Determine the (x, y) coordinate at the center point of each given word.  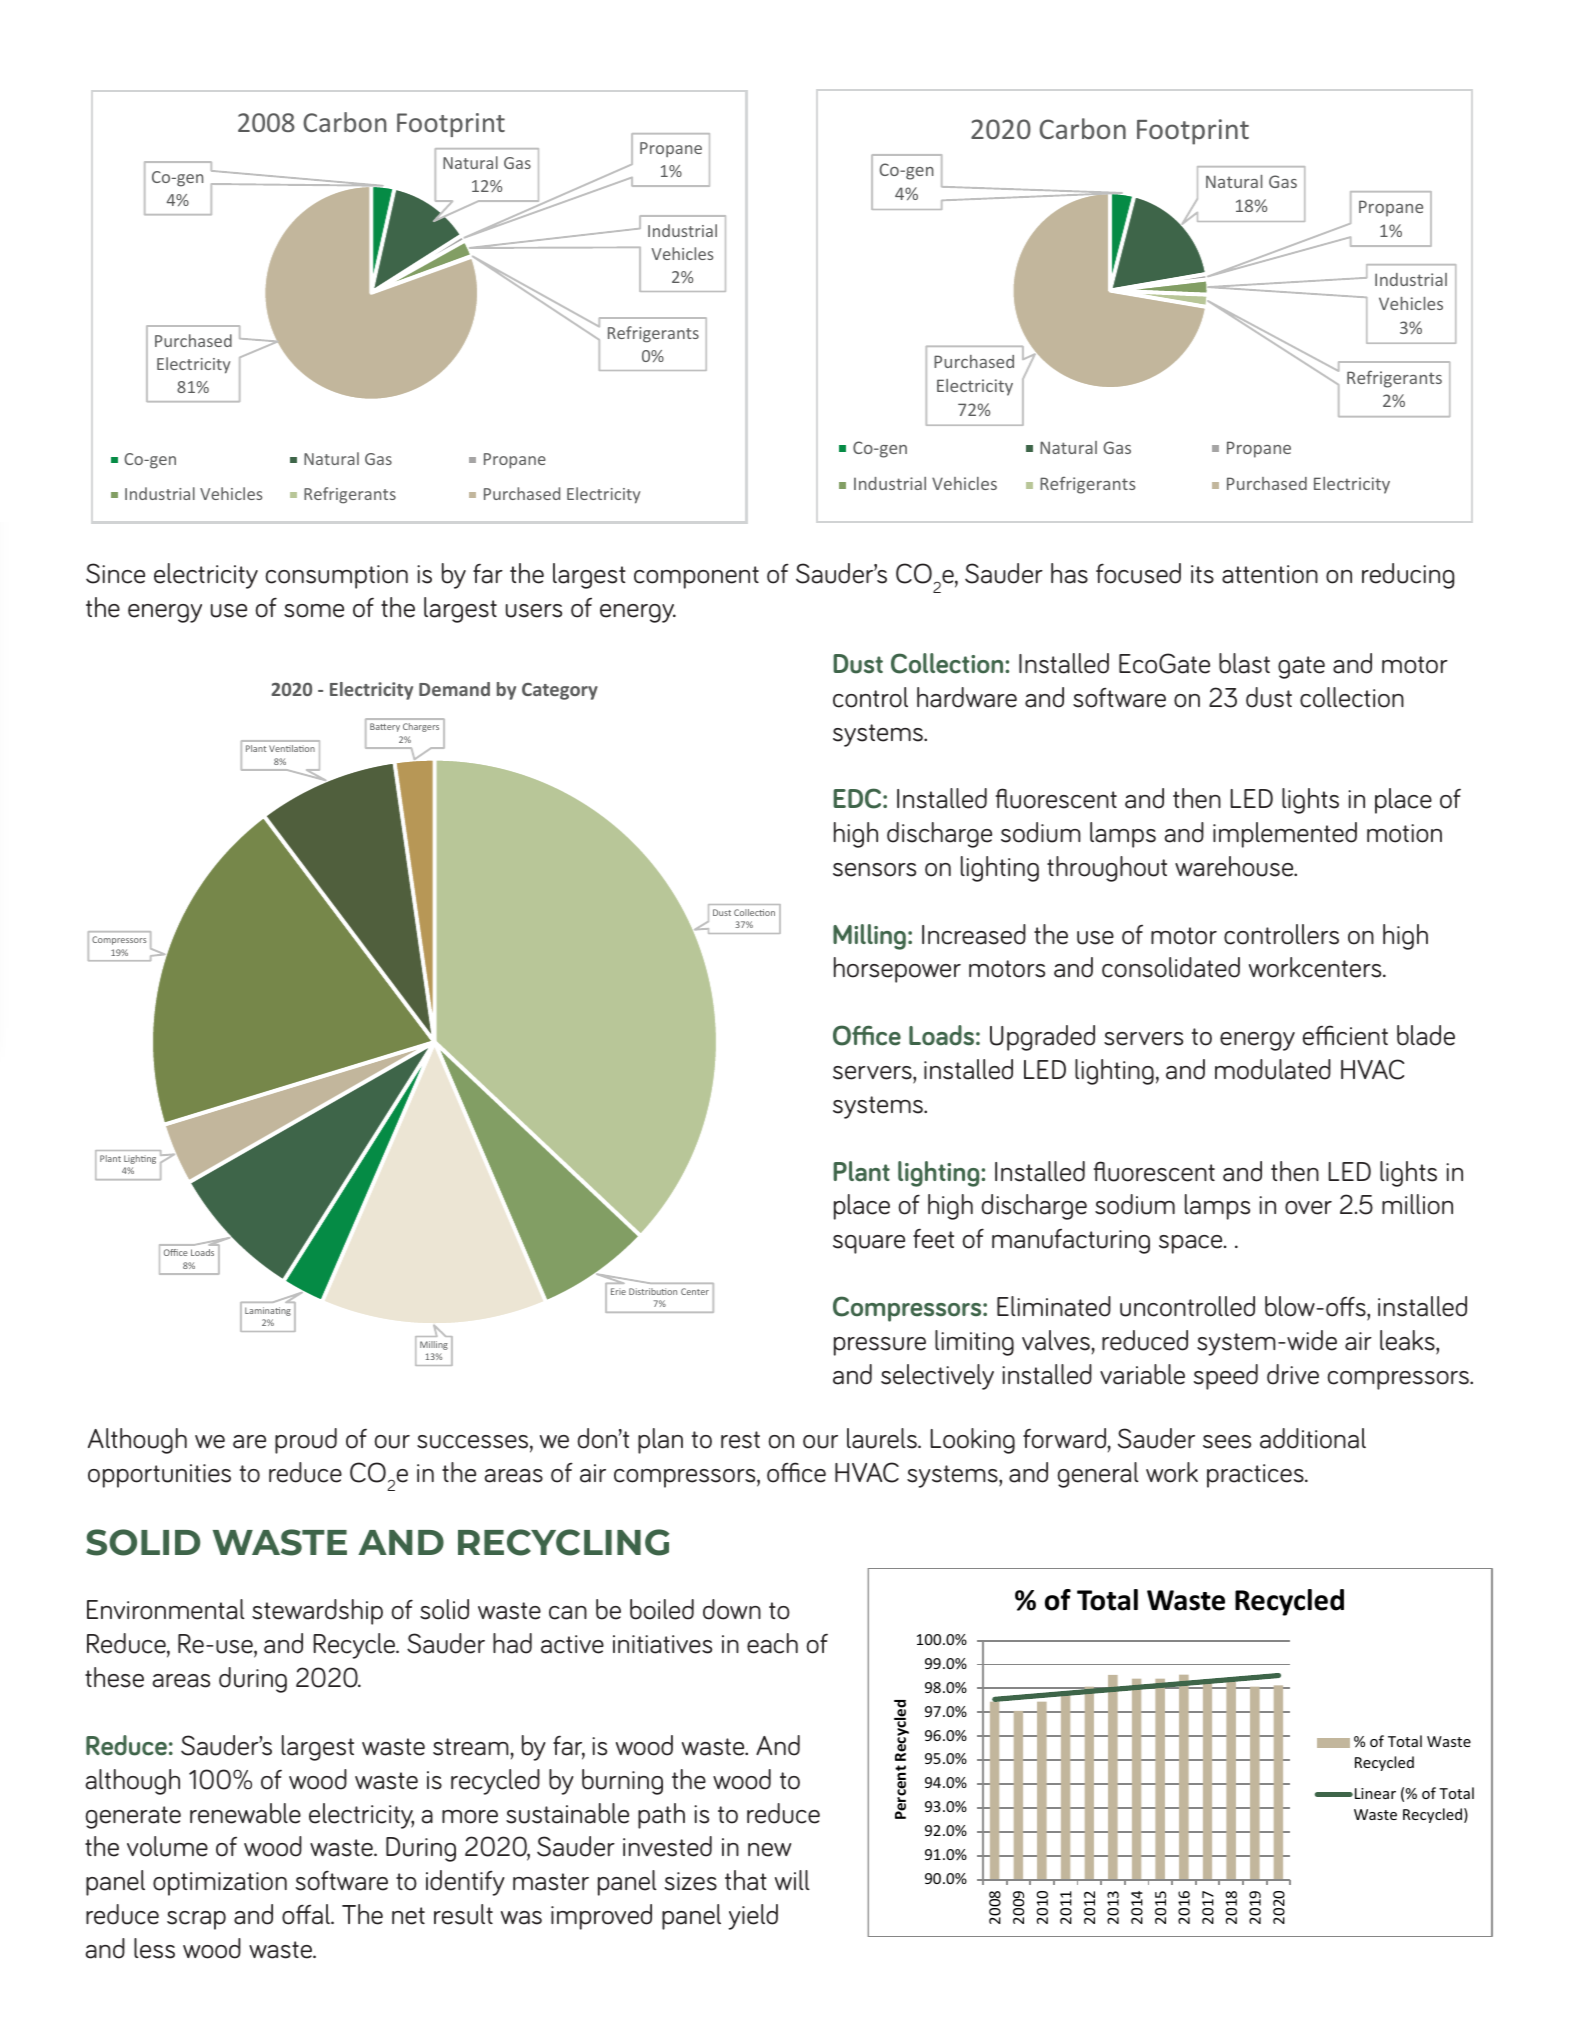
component (696, 577)
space (1192, 1244)
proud (306, 1441)
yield (753, 1917)
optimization (220, 1884)
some (314, 611)
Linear (1375, 1793)
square (869, 1244)
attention (1270, 574)
